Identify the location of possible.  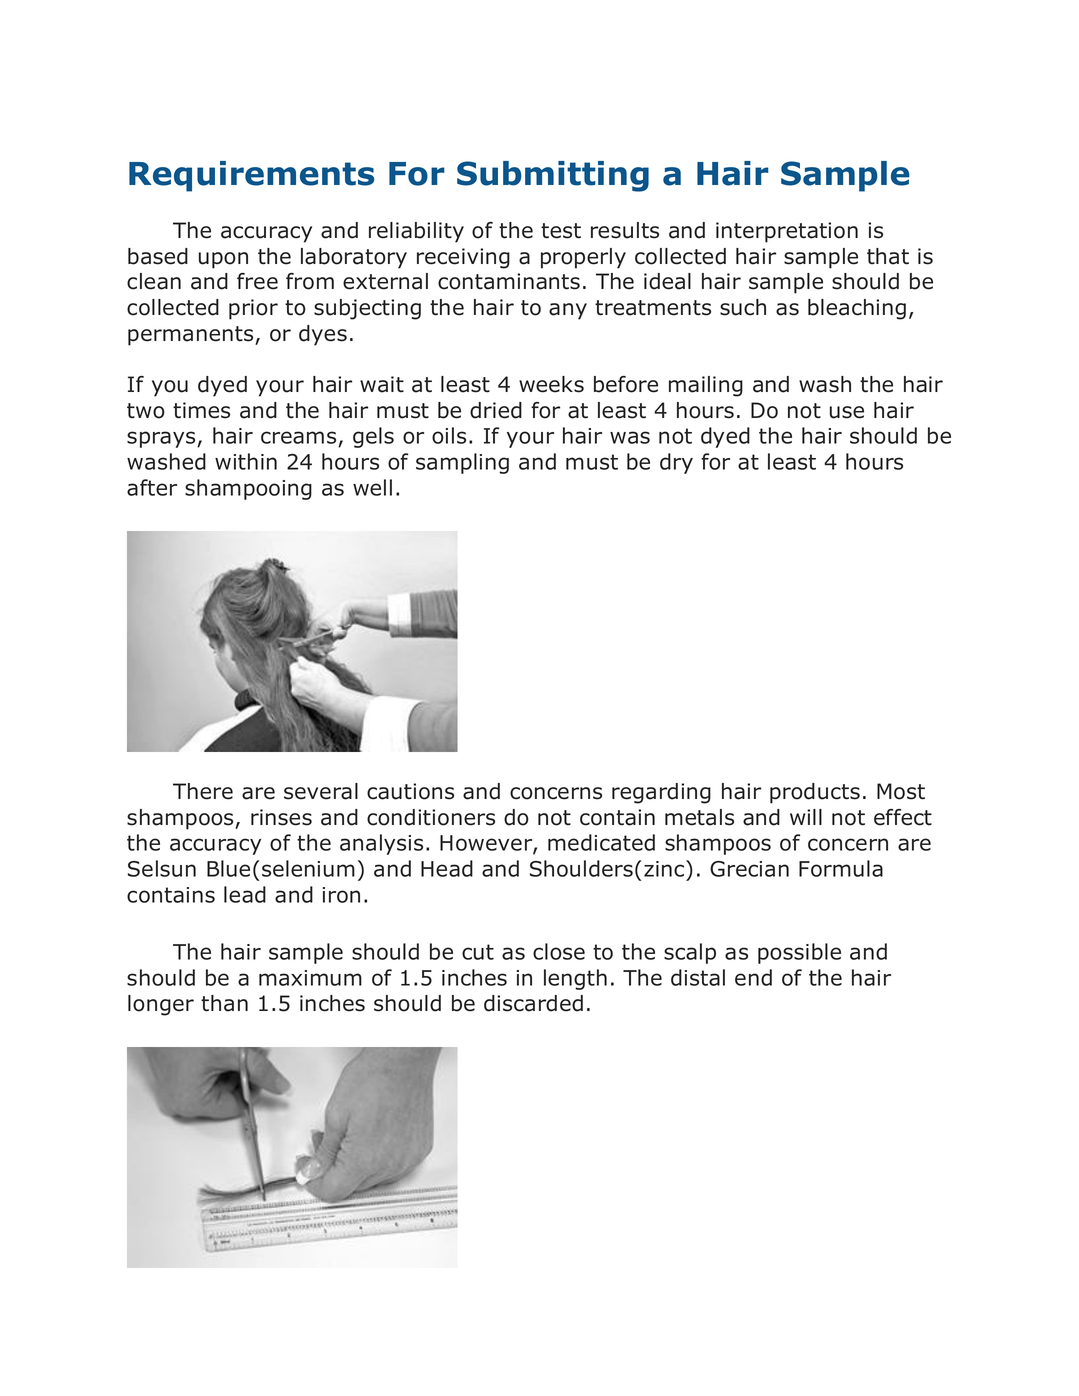
(799, 953).
